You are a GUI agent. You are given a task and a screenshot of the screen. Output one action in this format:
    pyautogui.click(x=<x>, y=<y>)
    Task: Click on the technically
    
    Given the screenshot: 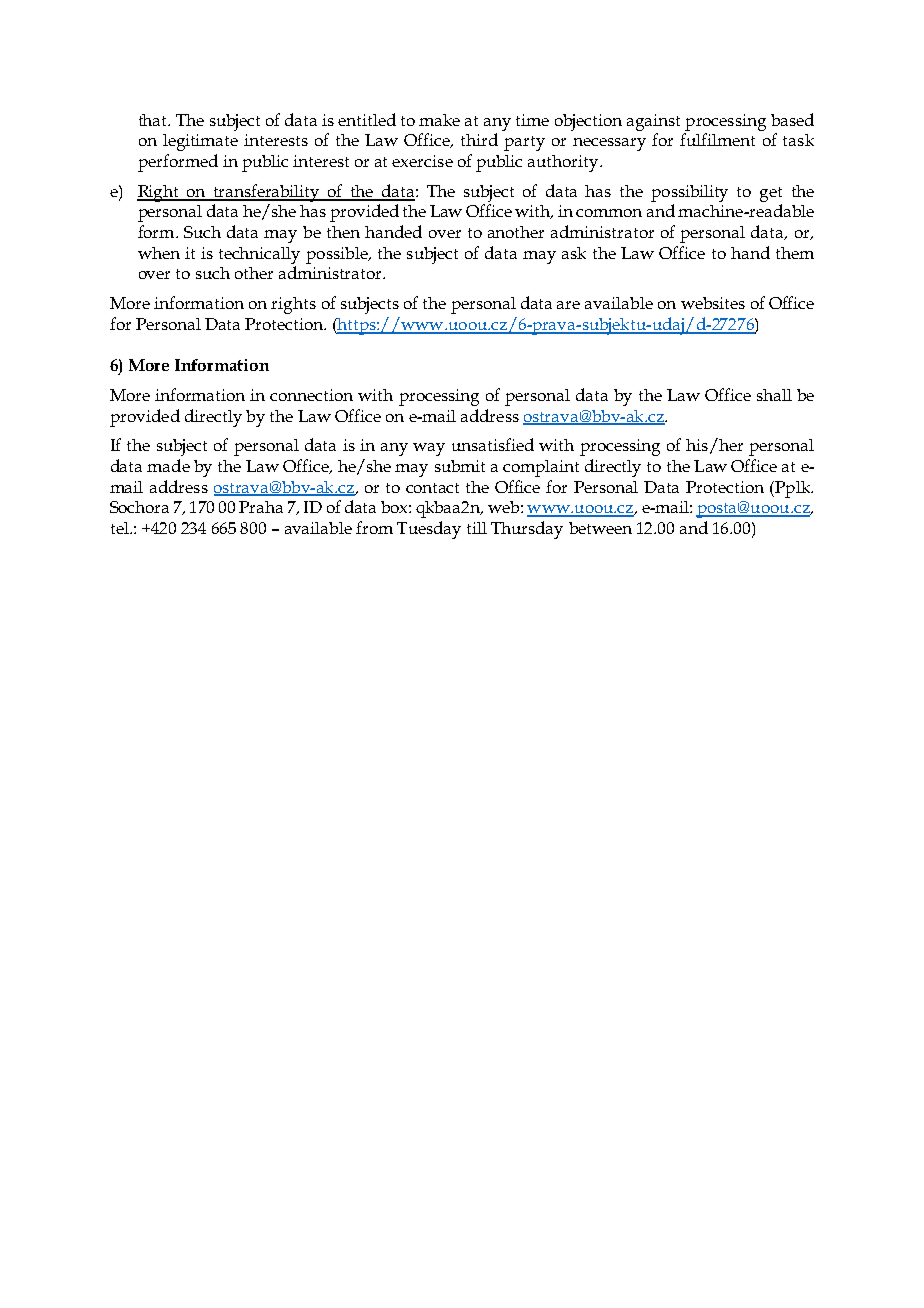 What is the action you would take?
    pyautogui.click(x=259, y=255)
